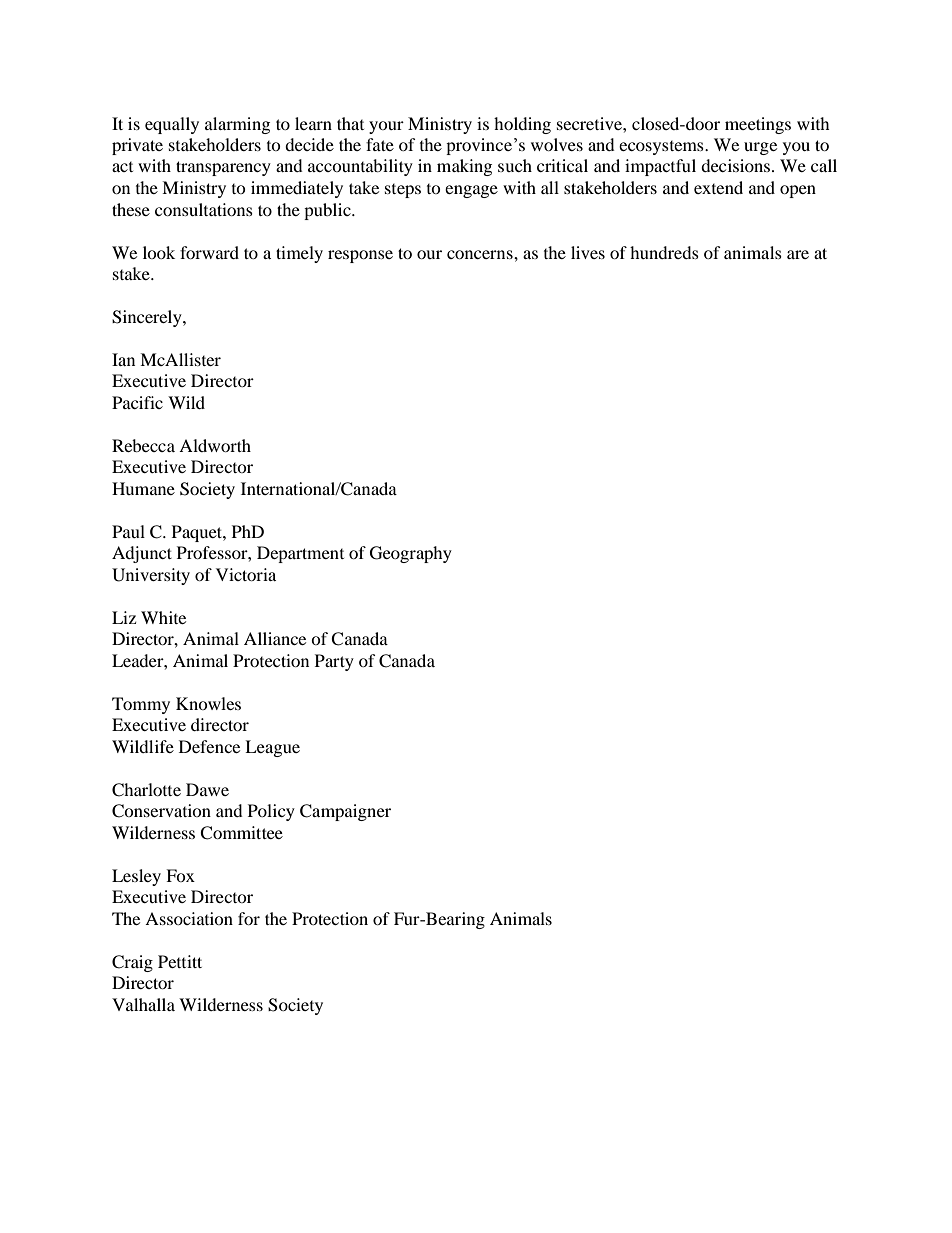  I want to click on Valhalla, so click(143, 1004).
